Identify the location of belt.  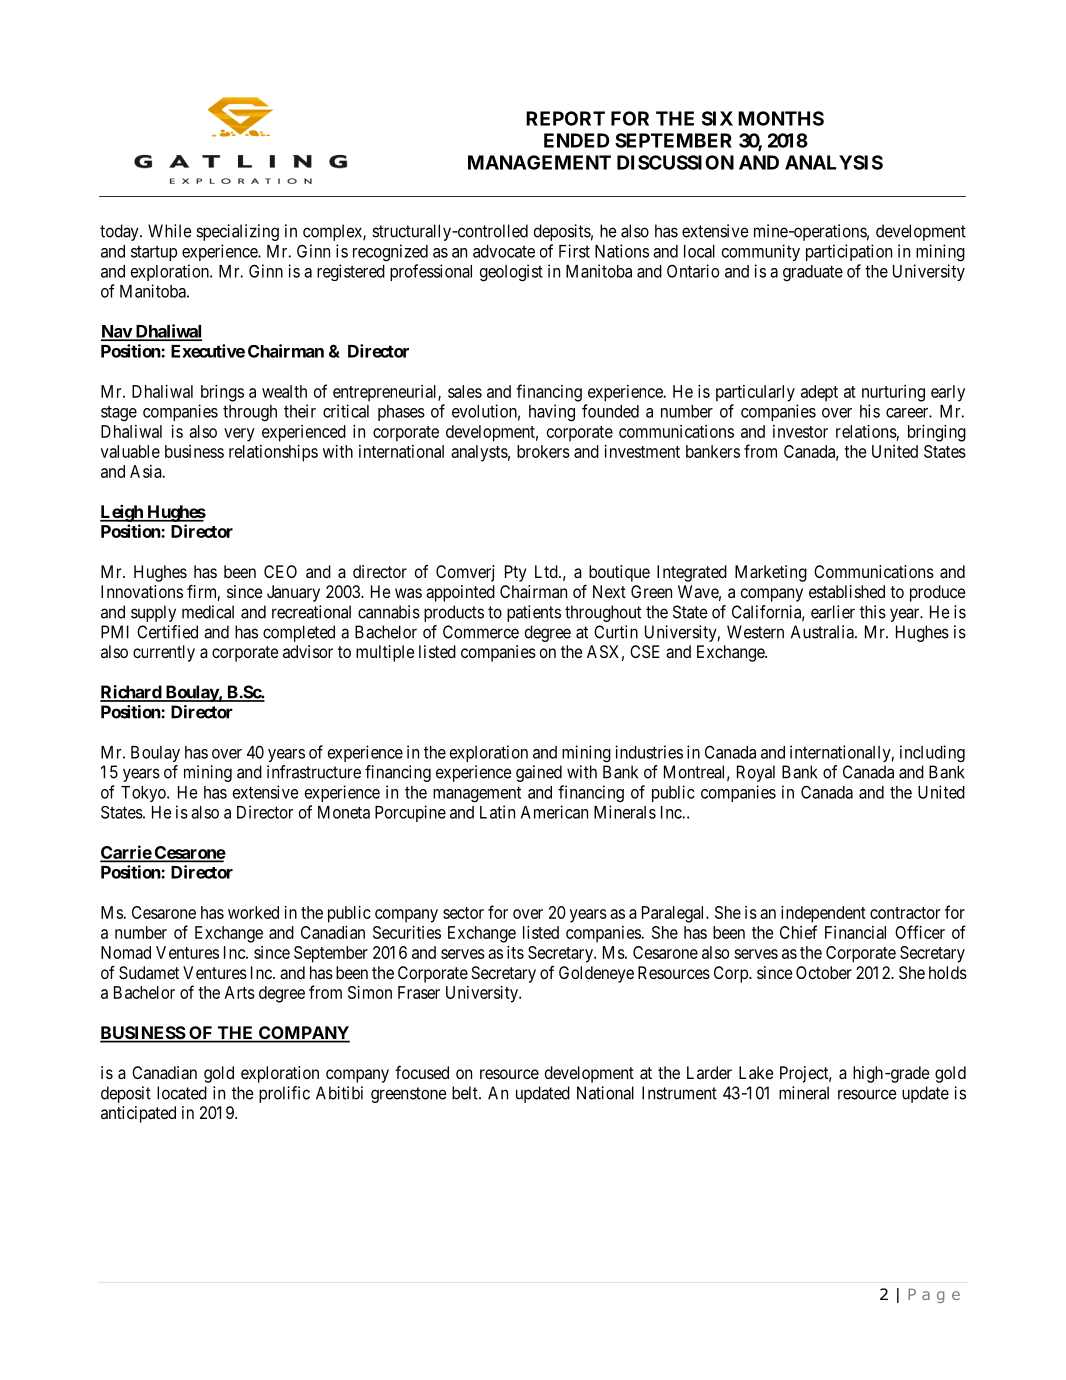
(466, 1093).
